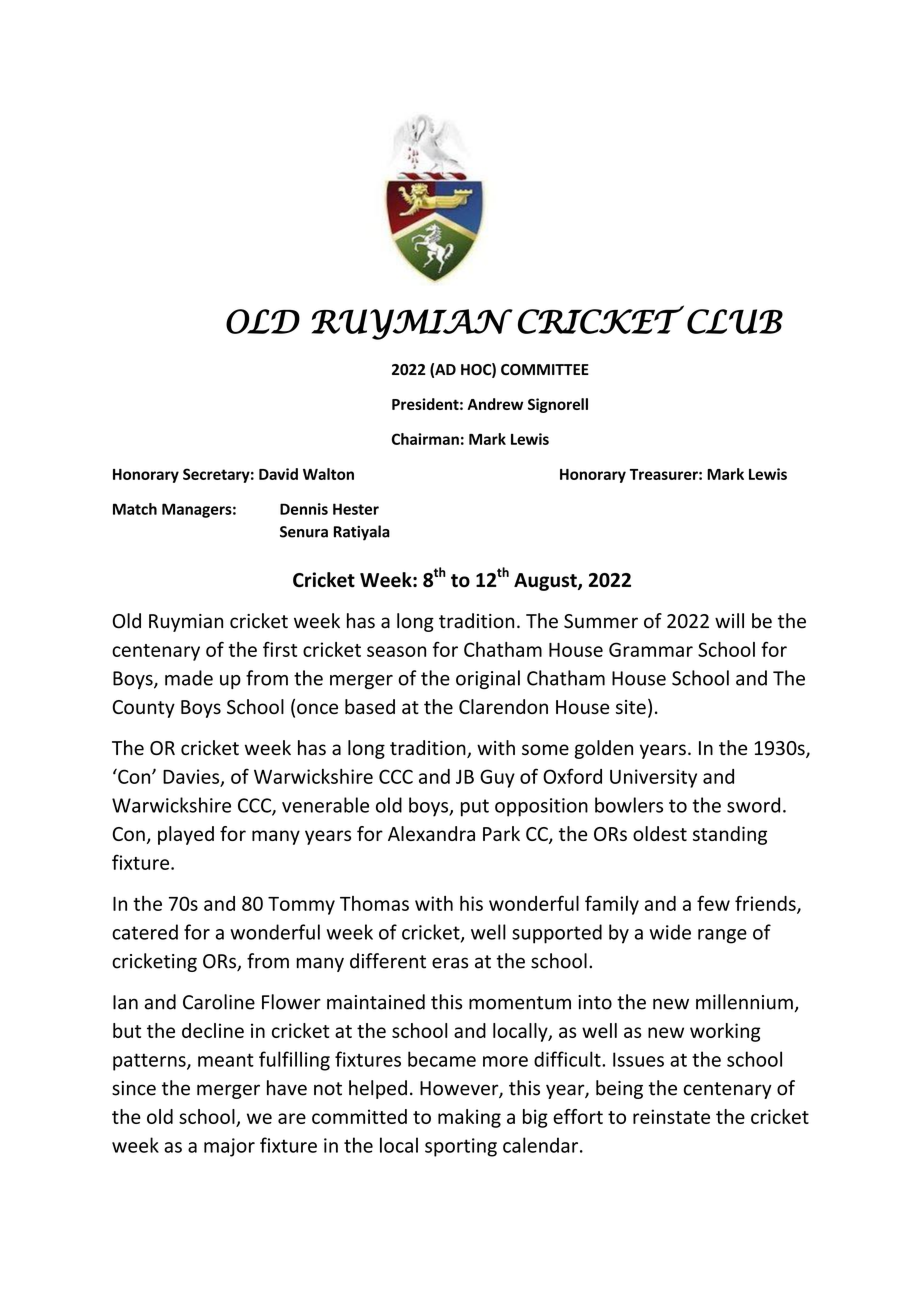 This screenshot has width=924, height=1308. I want to click on Hester, so click(356, 509).
